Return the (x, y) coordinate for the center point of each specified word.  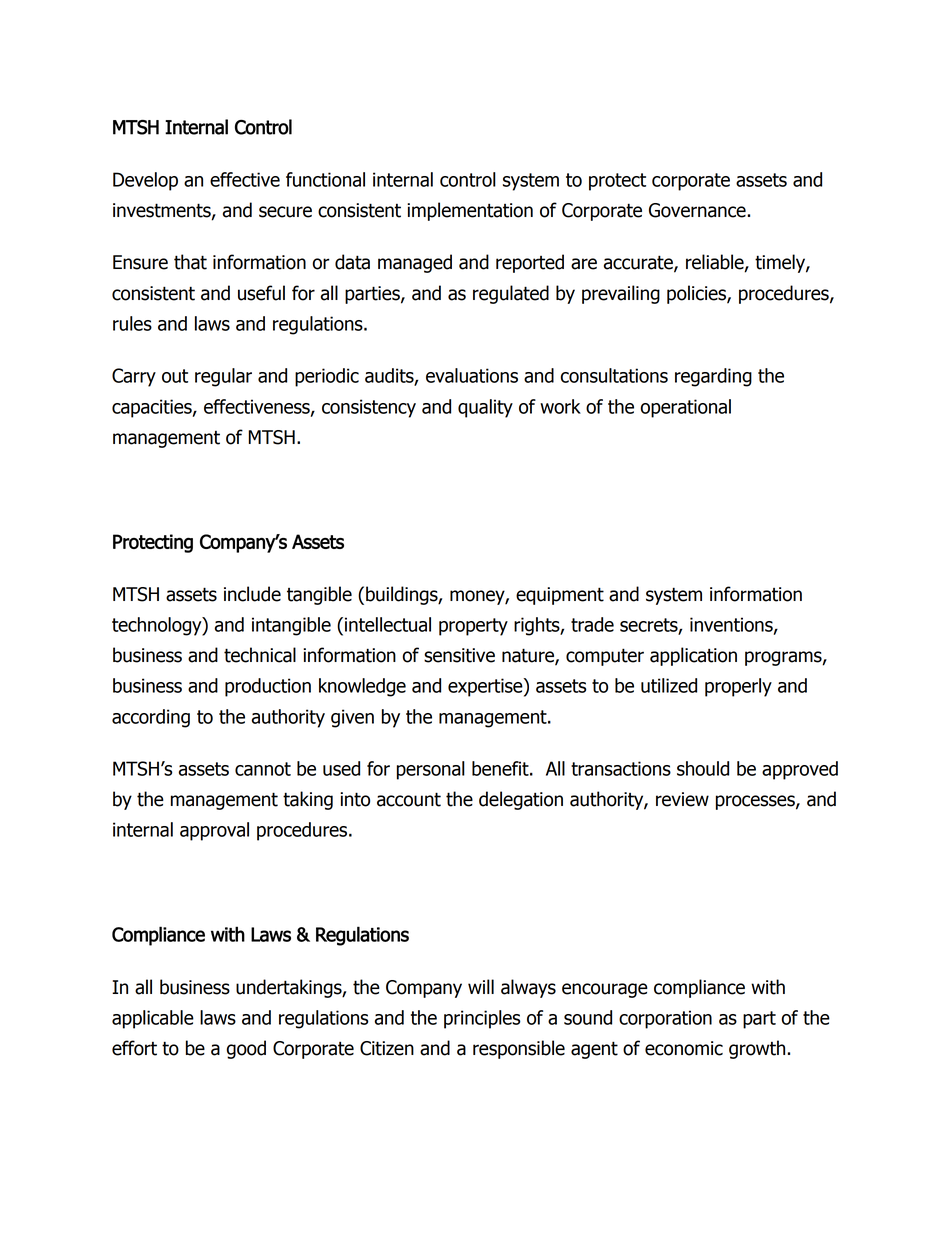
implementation (470, 211)
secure (285, 212)
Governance (698, 210)
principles (482, 1019)
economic (684, 1048)
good (246, 1049)
